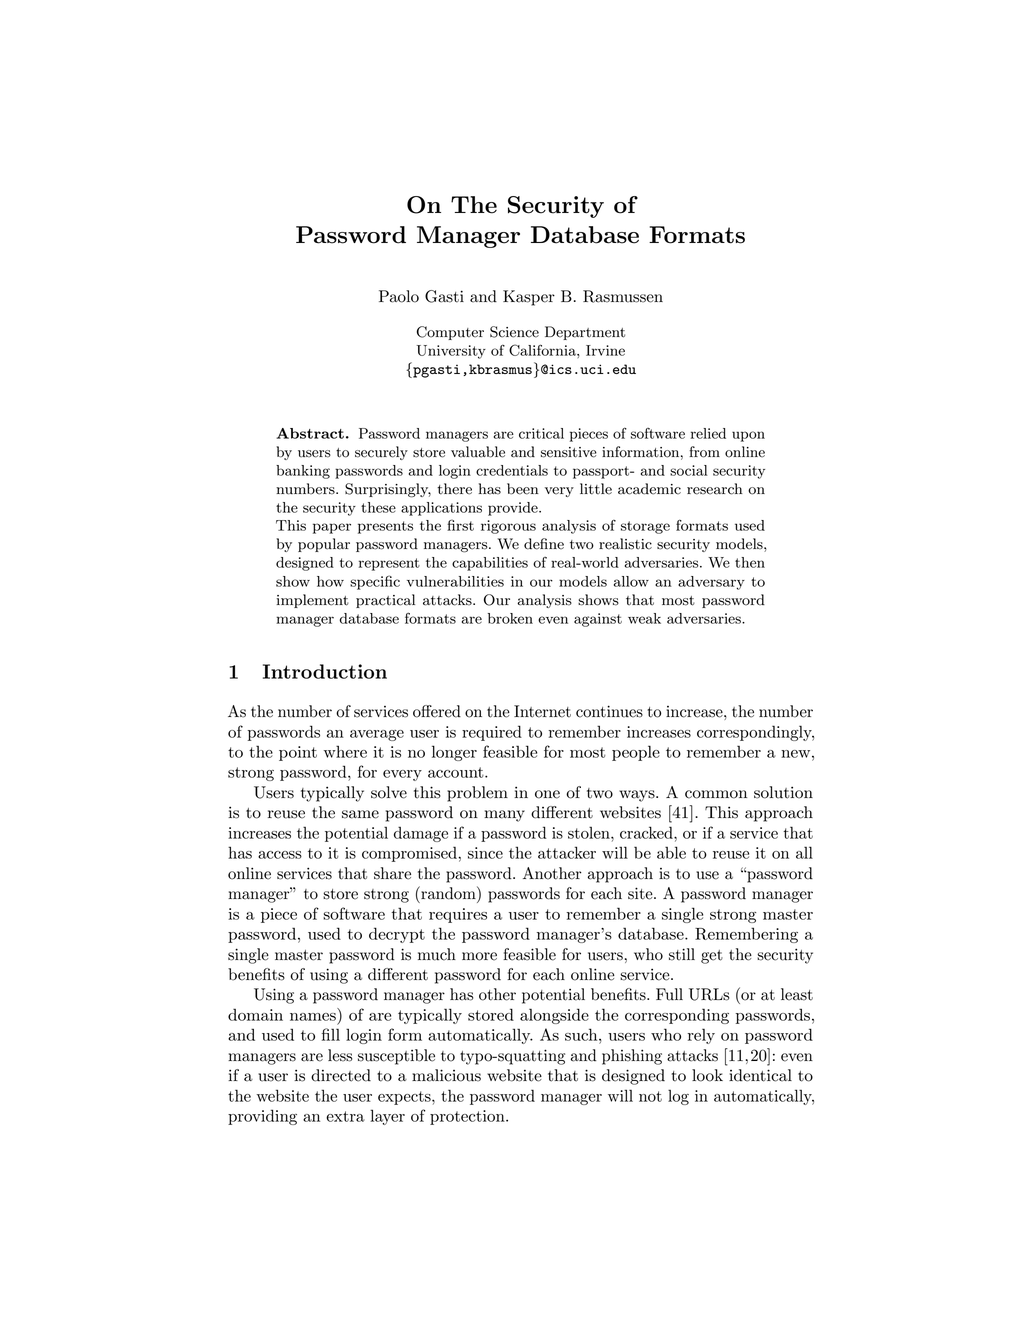 The width and height of the image is (1036, 1340). Describe the element at coordinates (332, 528) in the image. I see `paper` at that location.
